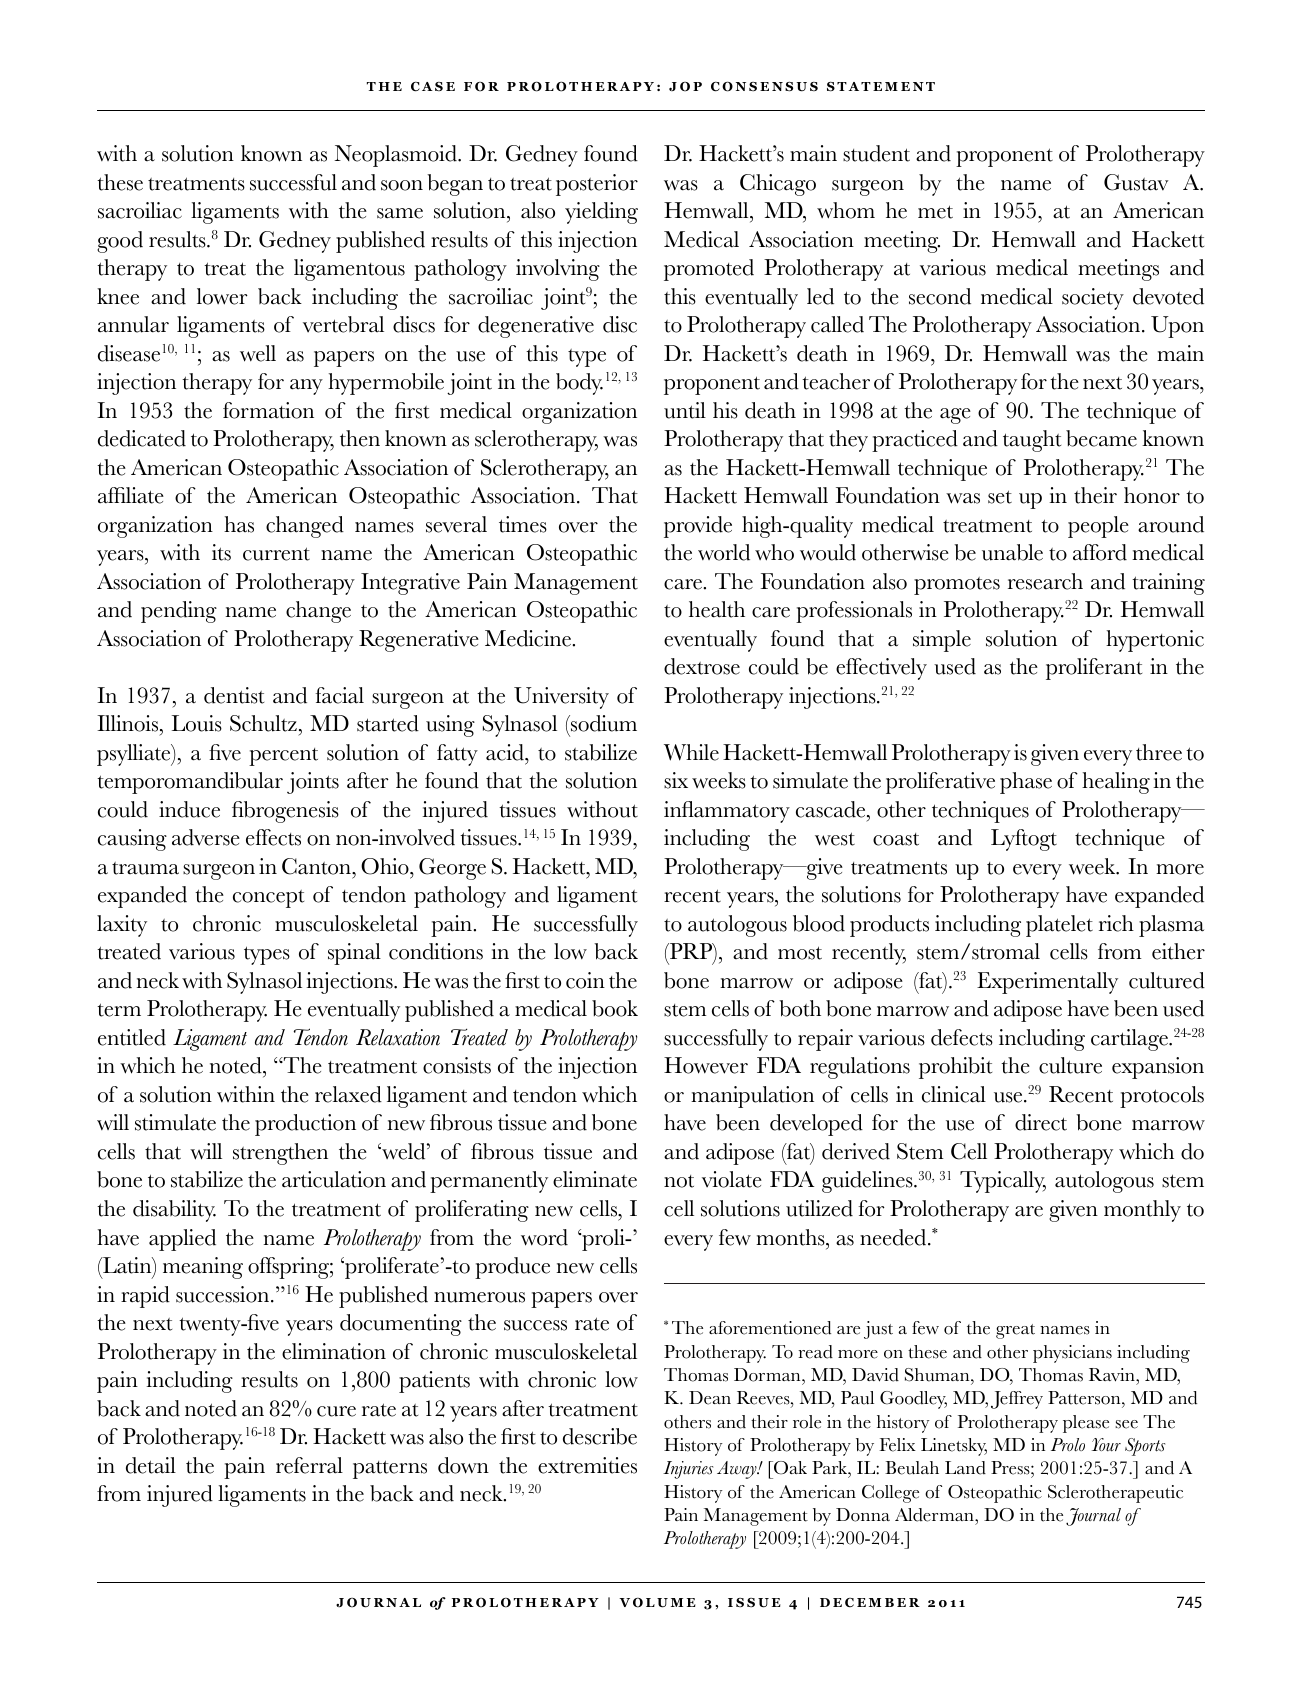 This document has height=1691, width=1302. I want to click on posterior, so click(597, 185).
